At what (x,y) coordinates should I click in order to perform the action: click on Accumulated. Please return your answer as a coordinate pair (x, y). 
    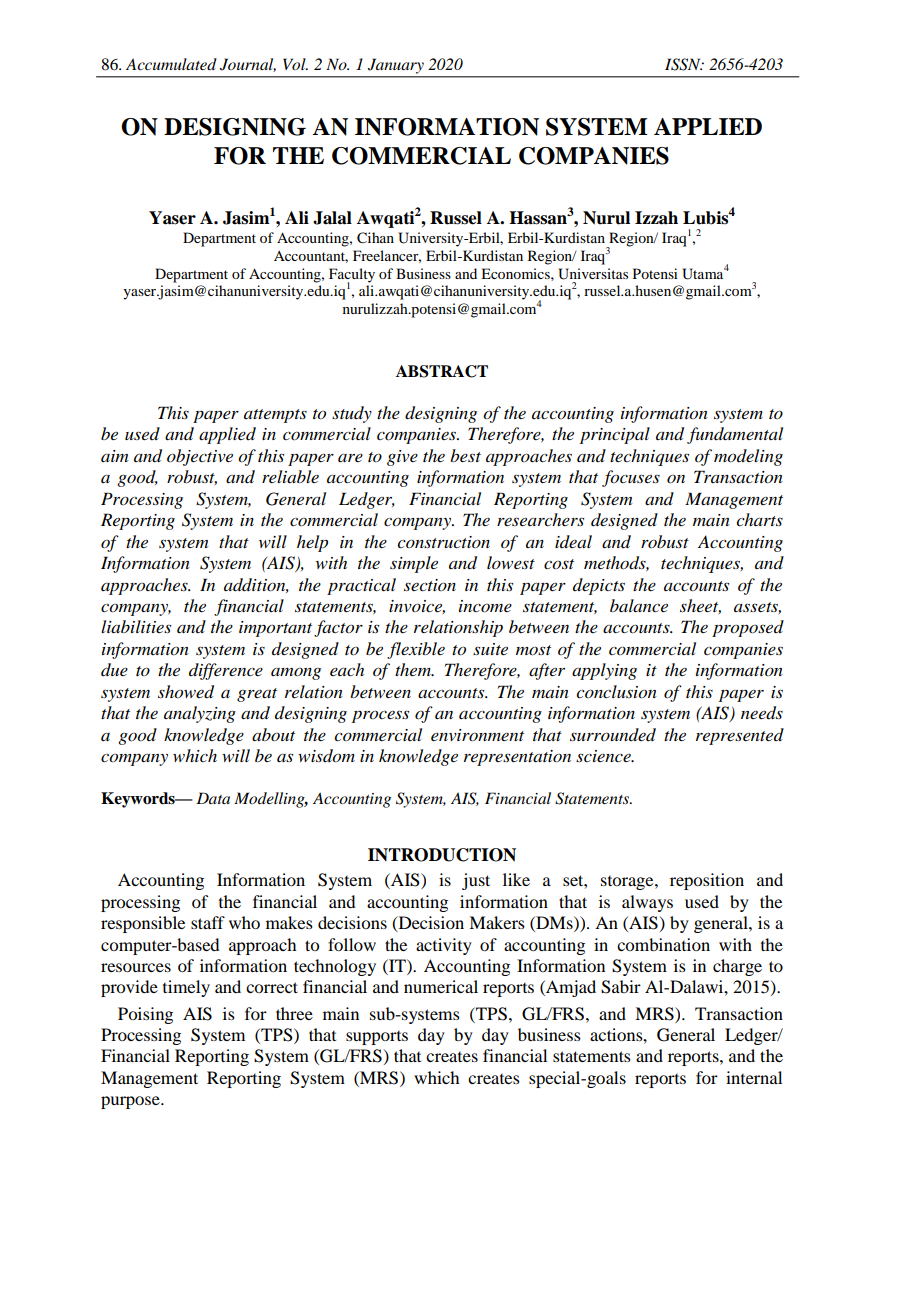
    Looking at the image, I should click on (171, 64).
